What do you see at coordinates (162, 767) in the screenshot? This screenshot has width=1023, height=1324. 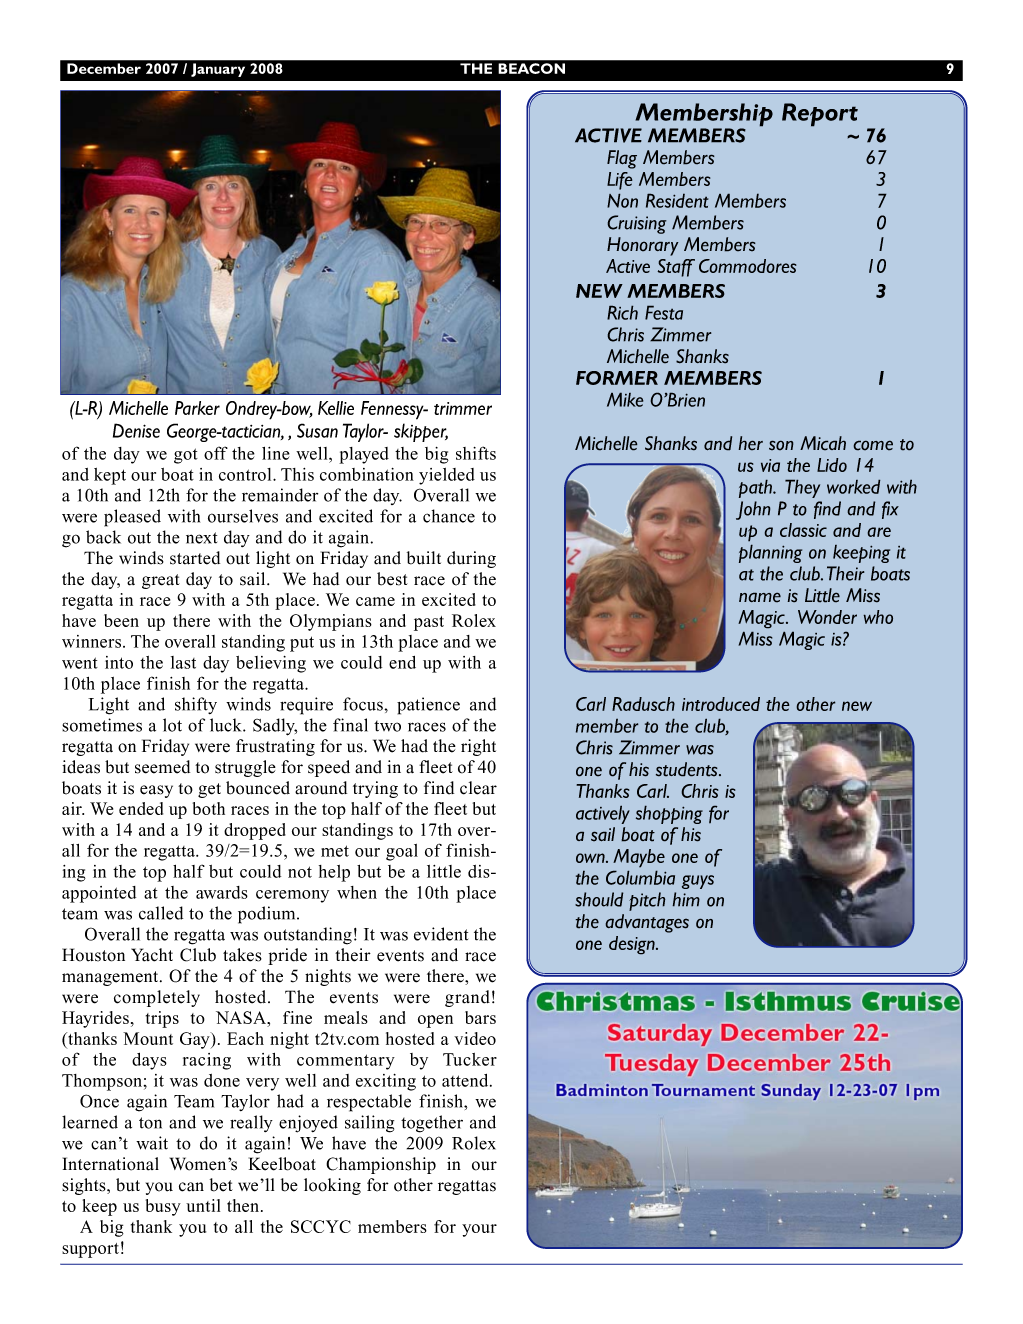 I see `seemed` at bounding box center [162, 767].
